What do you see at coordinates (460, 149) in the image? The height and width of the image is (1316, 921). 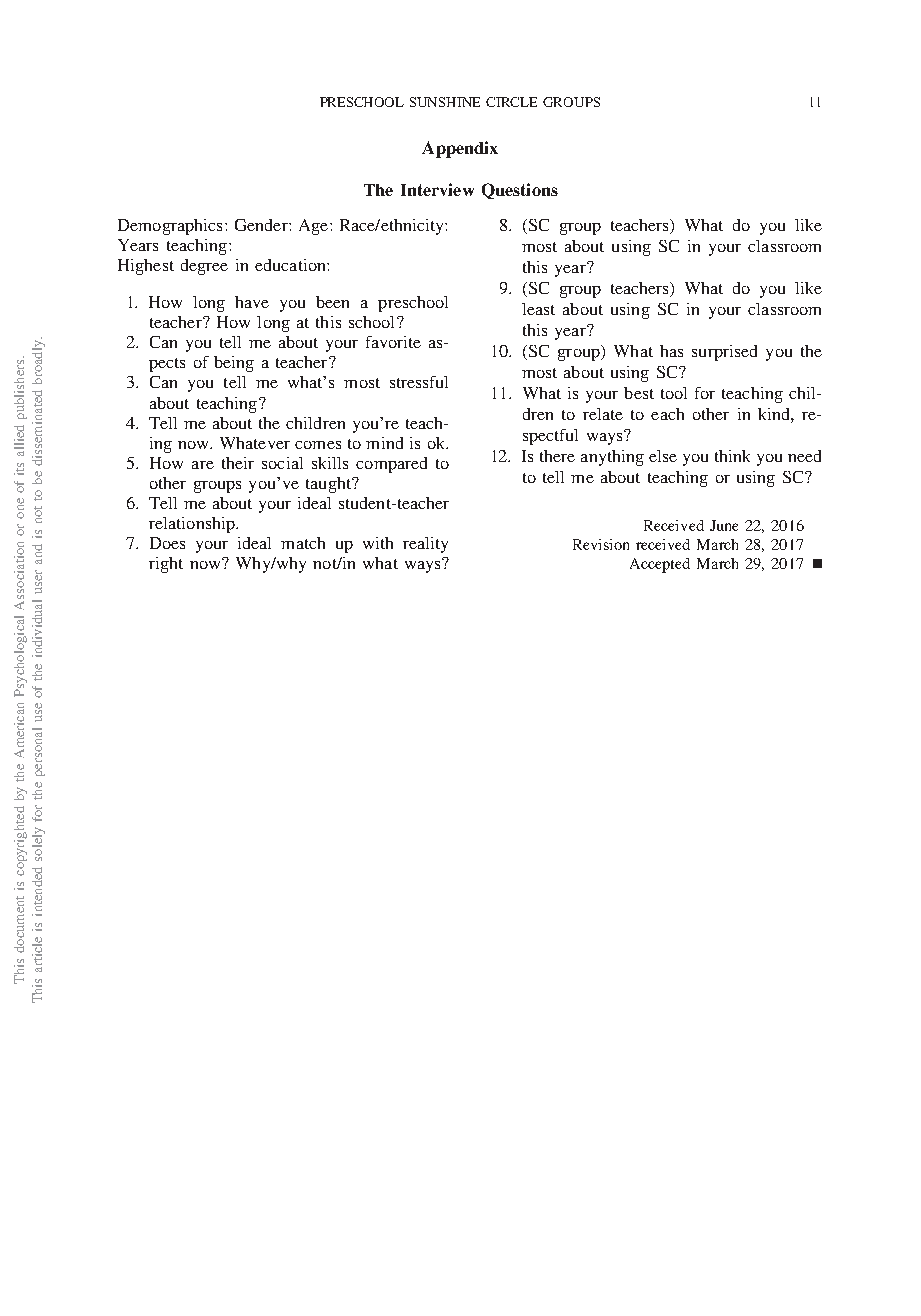 I see `Appendix` at bounding box center [460, 149].
